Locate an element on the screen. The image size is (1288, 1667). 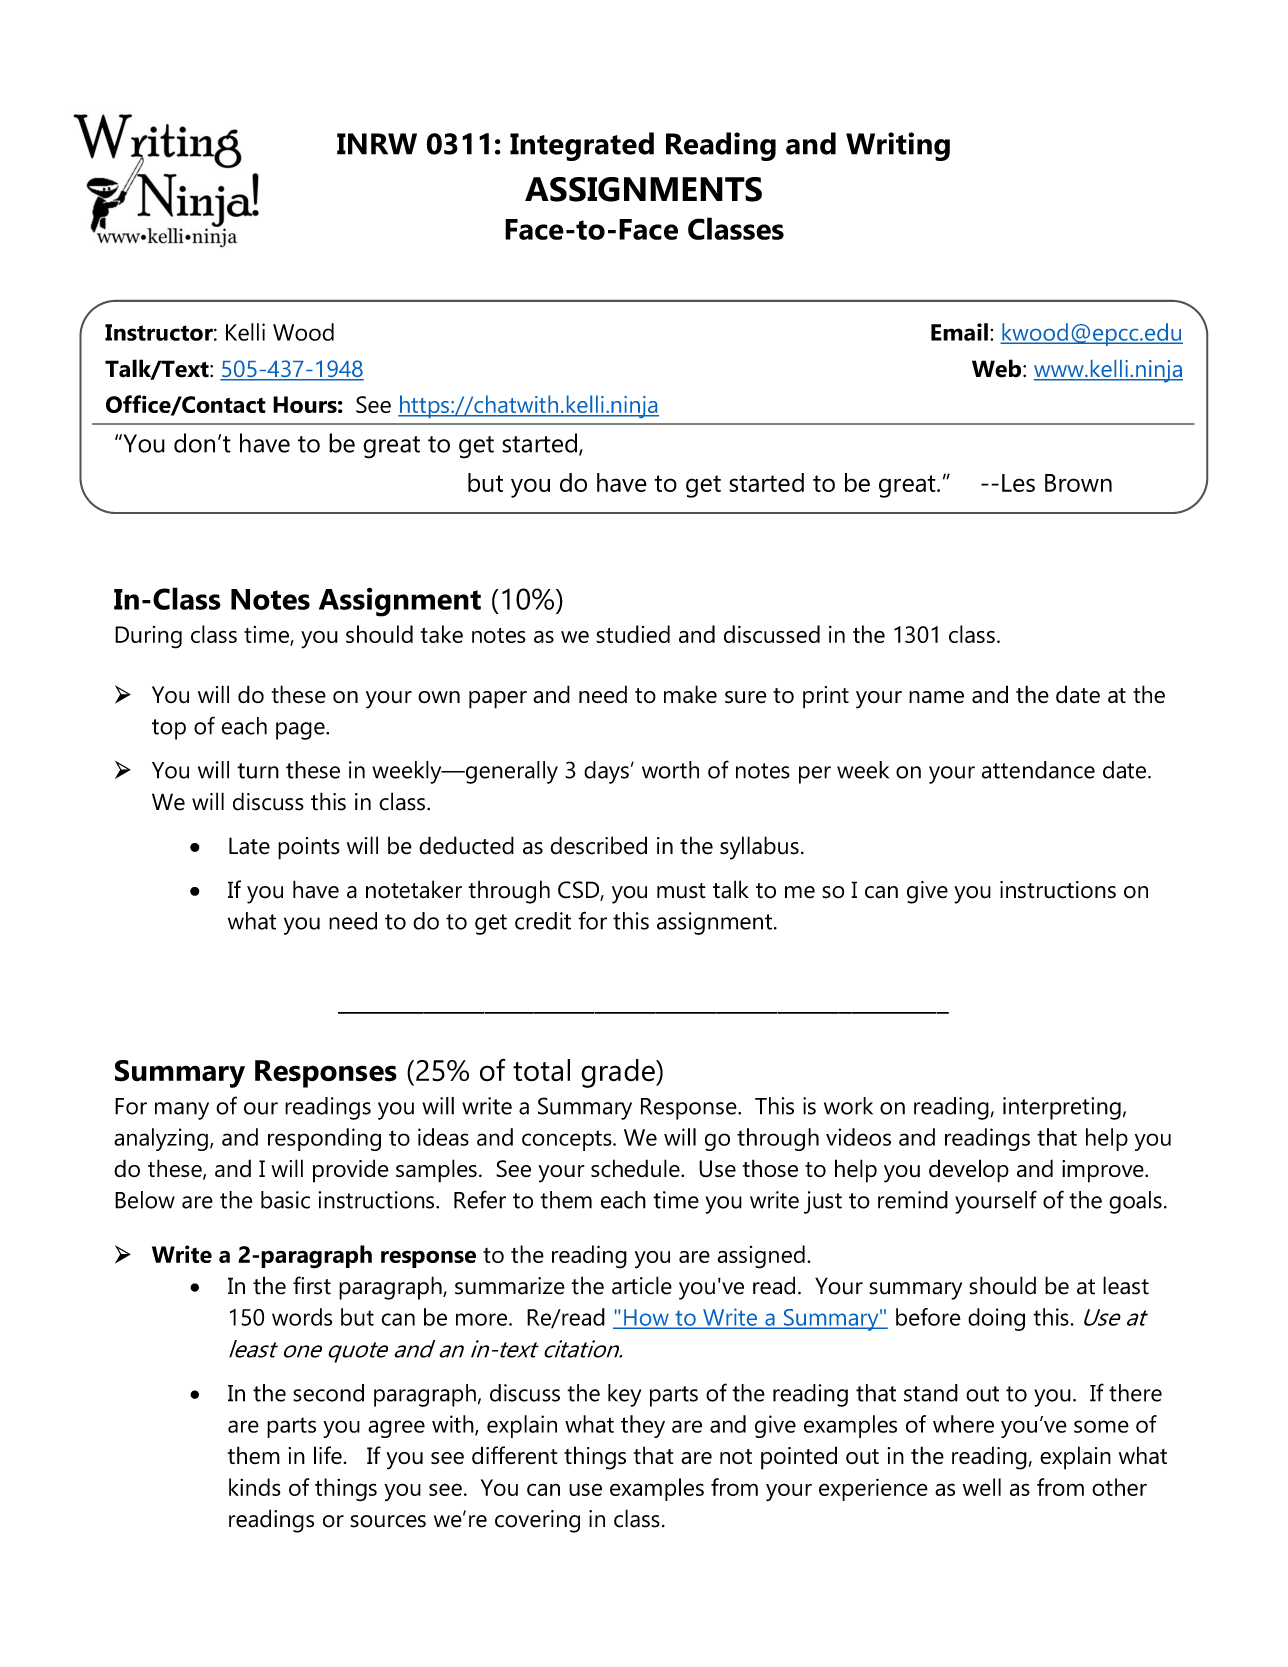
they is located at coordinates (643, 1426).
